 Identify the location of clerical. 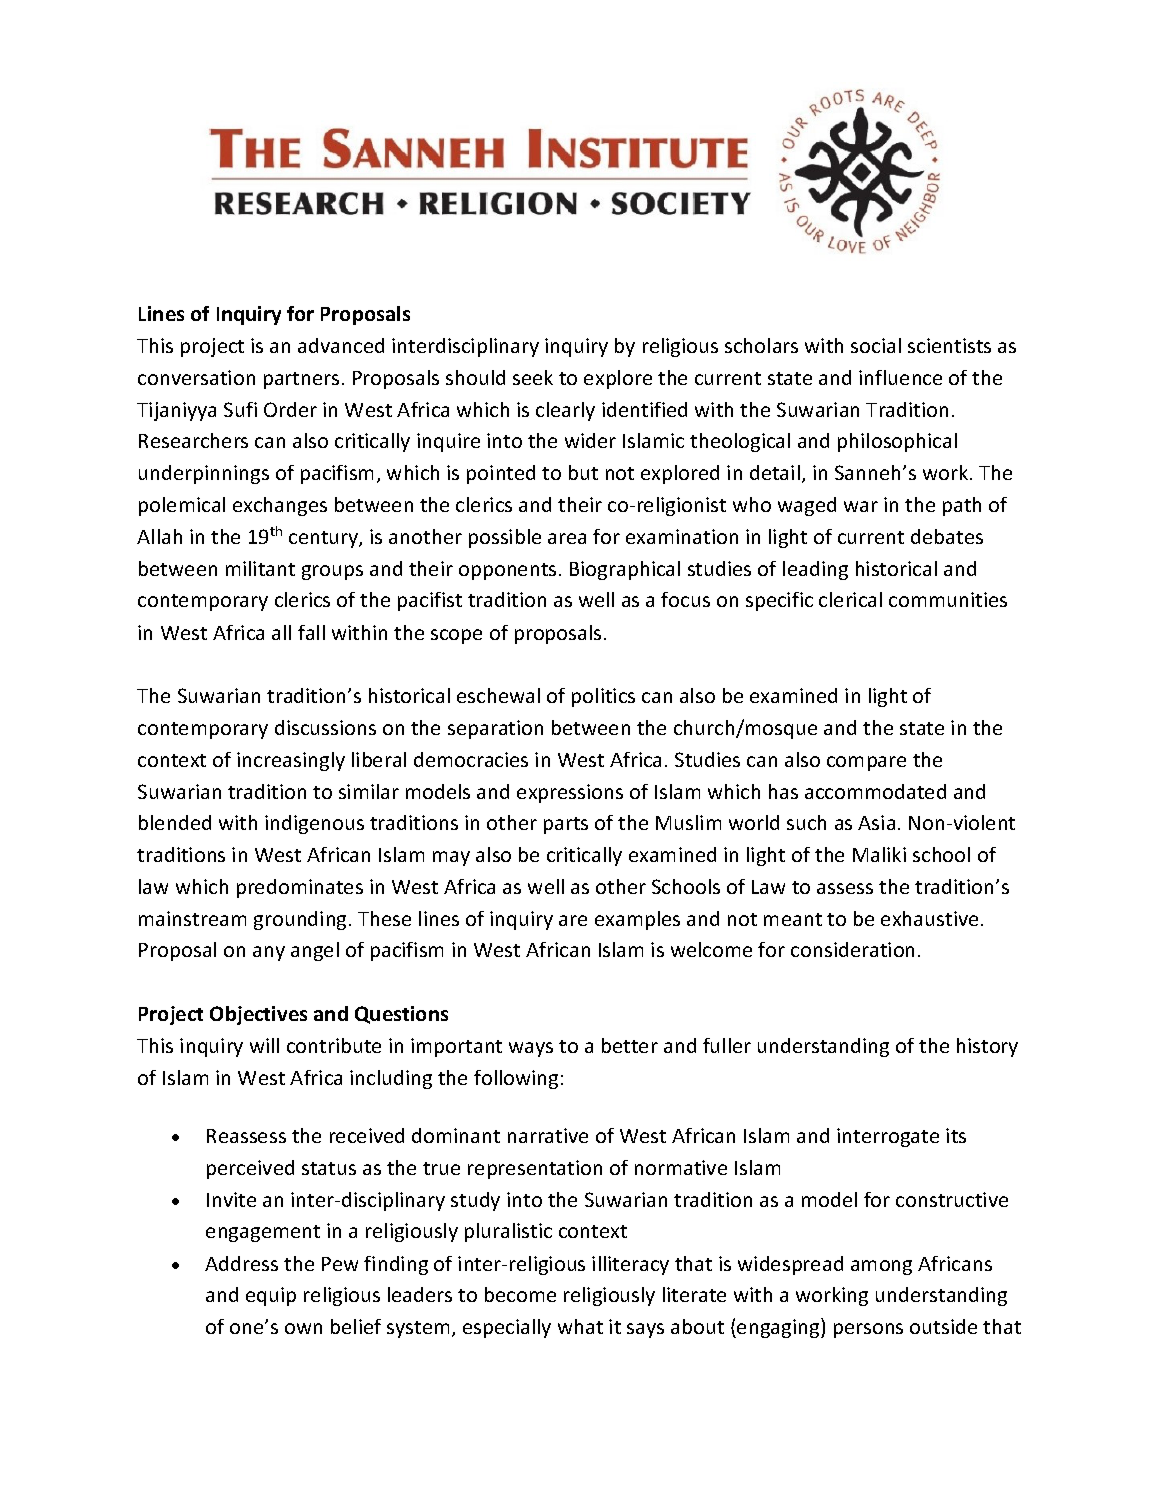
(850, 599).
